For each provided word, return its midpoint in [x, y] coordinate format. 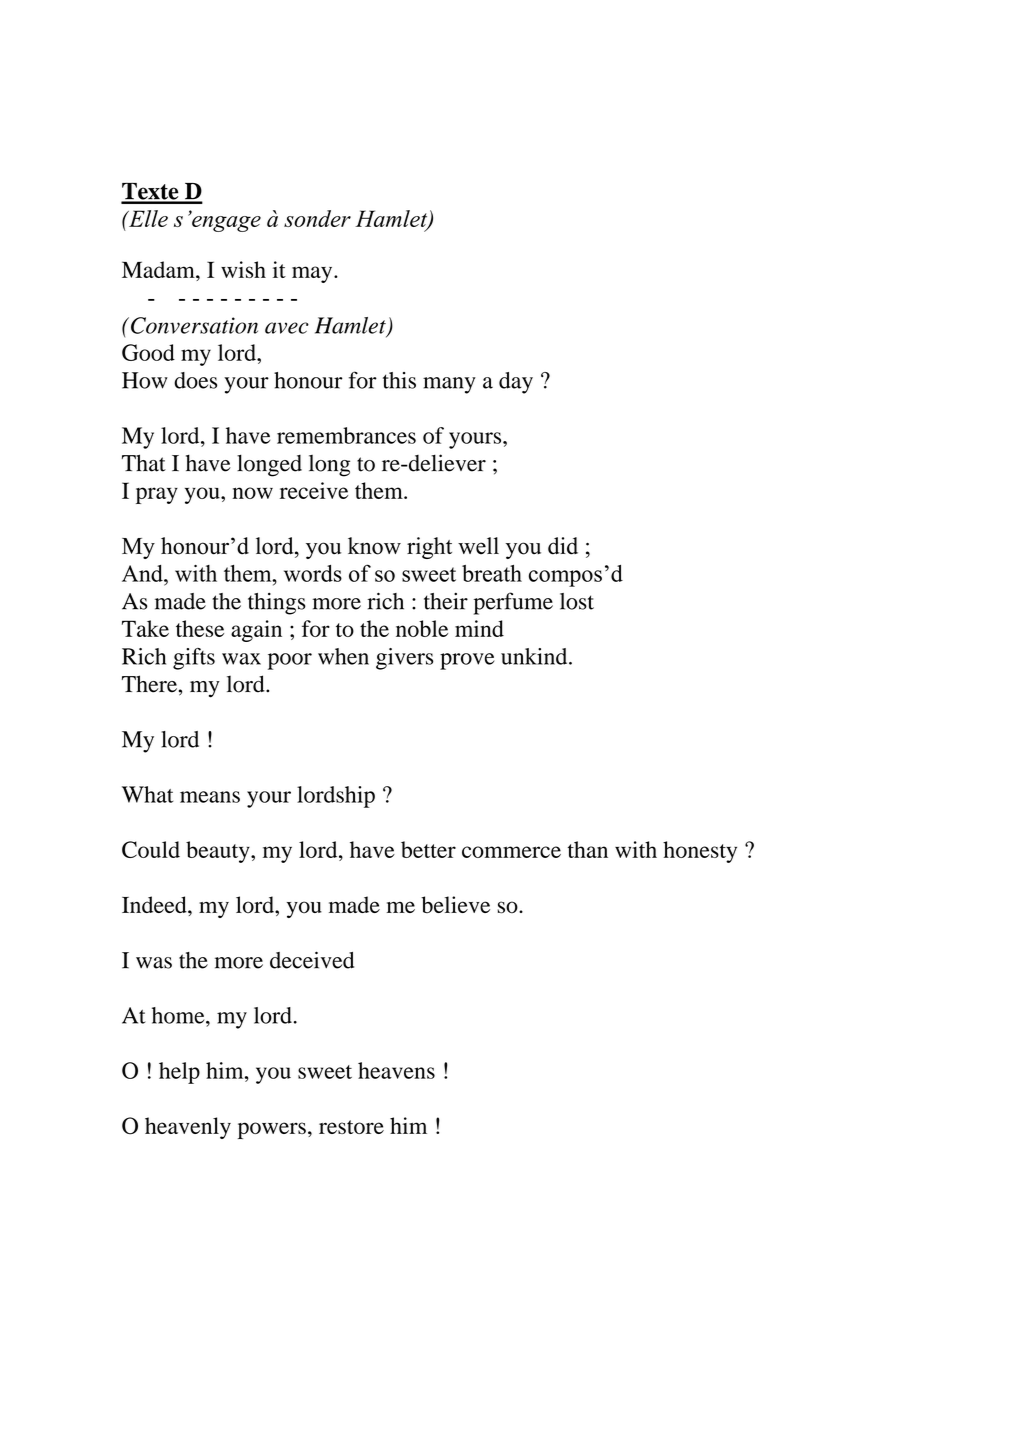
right [429, 548]
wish [243, 269]
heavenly [188, 1128]
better [428, 849]
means [210, 797]
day [516, 383]
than [588, 849]
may [313, 274]
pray [157, 495]
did [563, 546]
